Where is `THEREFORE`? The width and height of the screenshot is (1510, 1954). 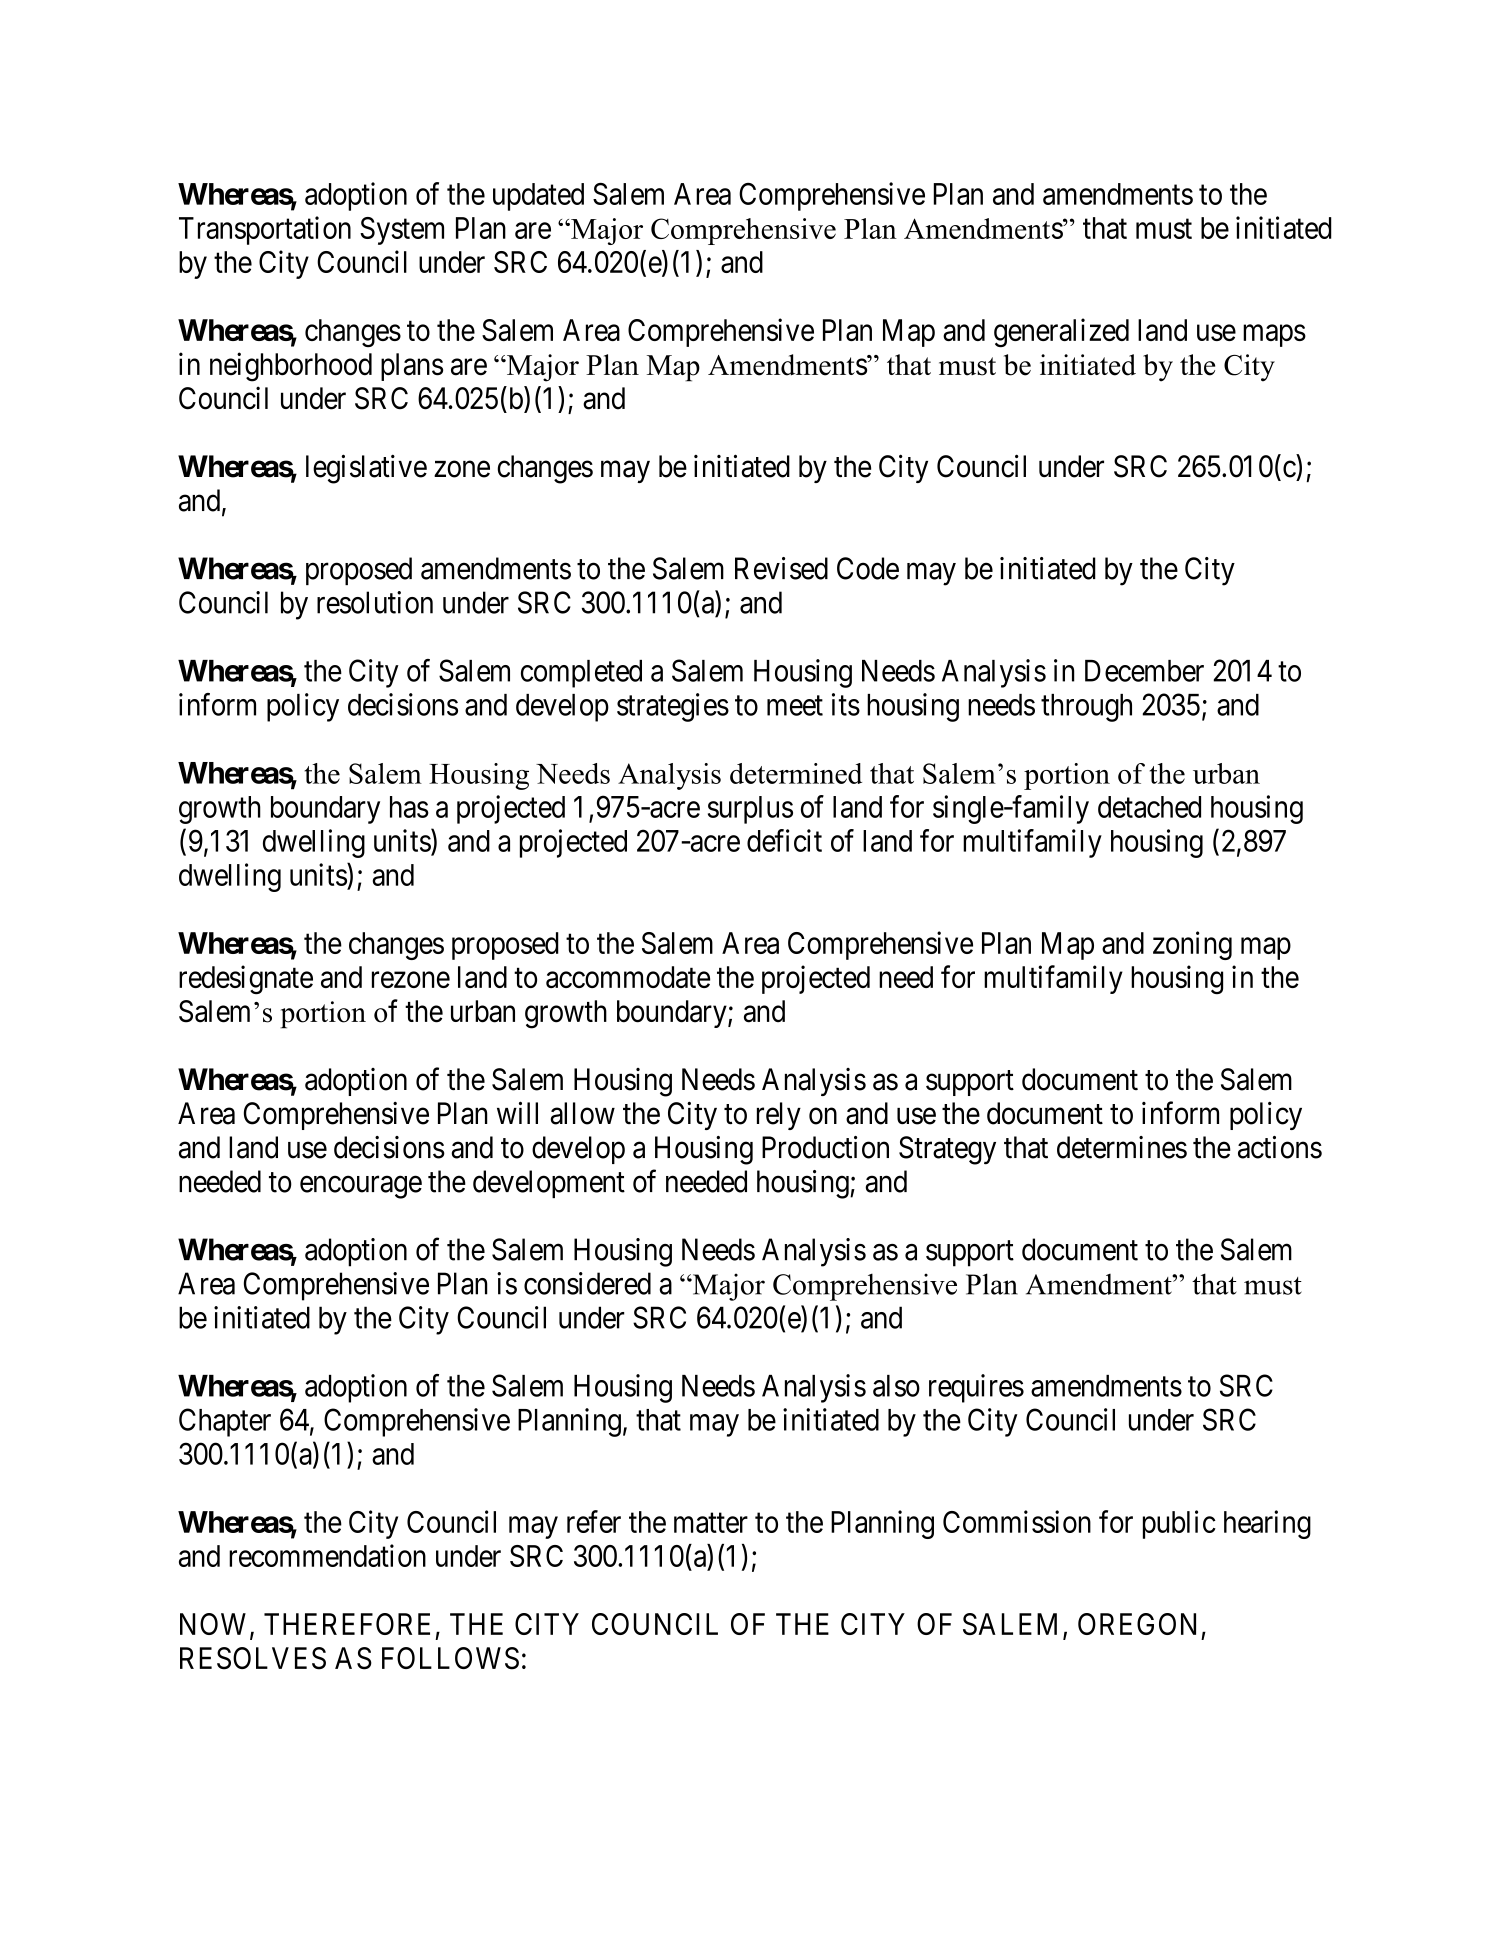 THEREFORE is located at coordinates (347, 1624).
